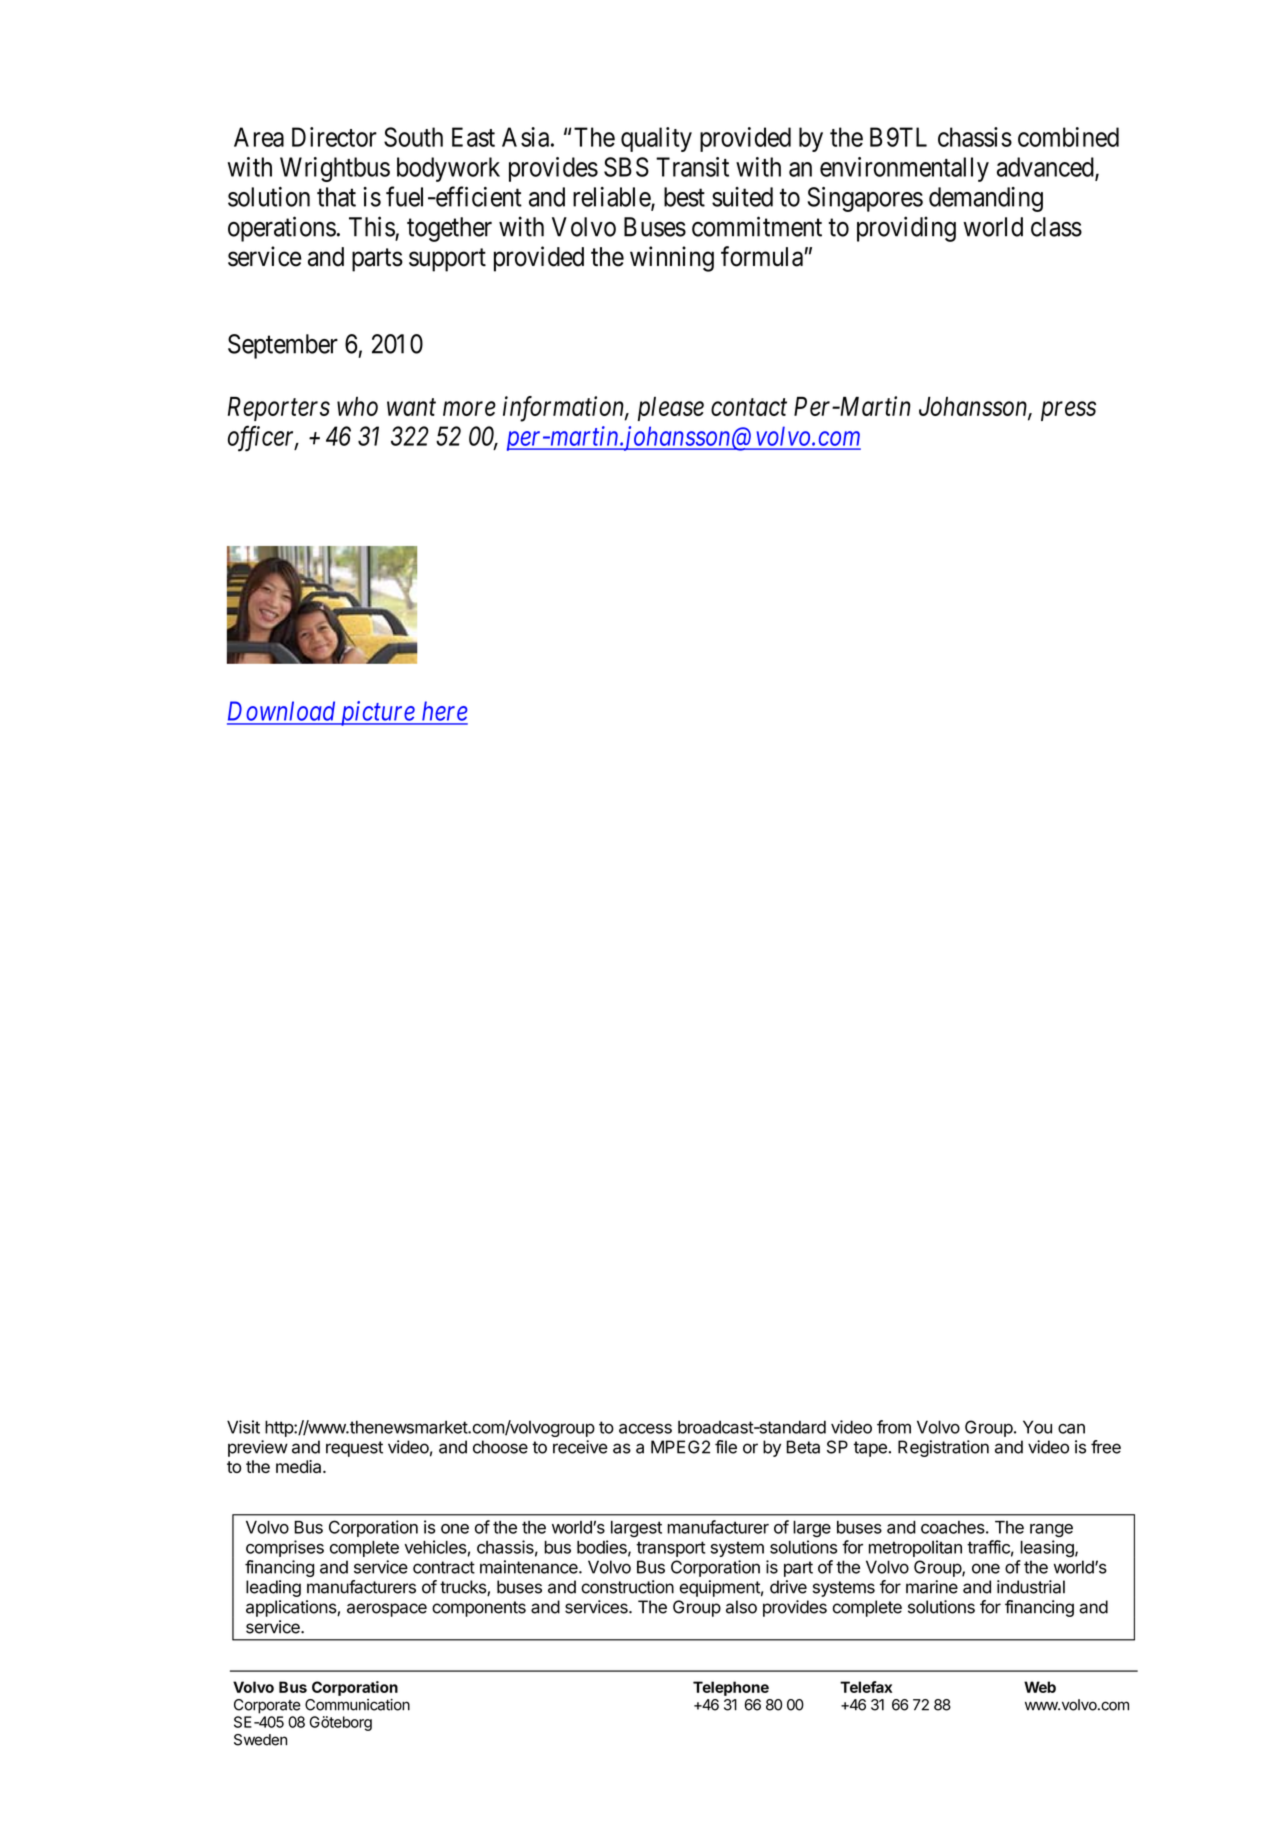  Describe the element at coordinates (357, 1705) in the image. I see `Communication` at that location.
